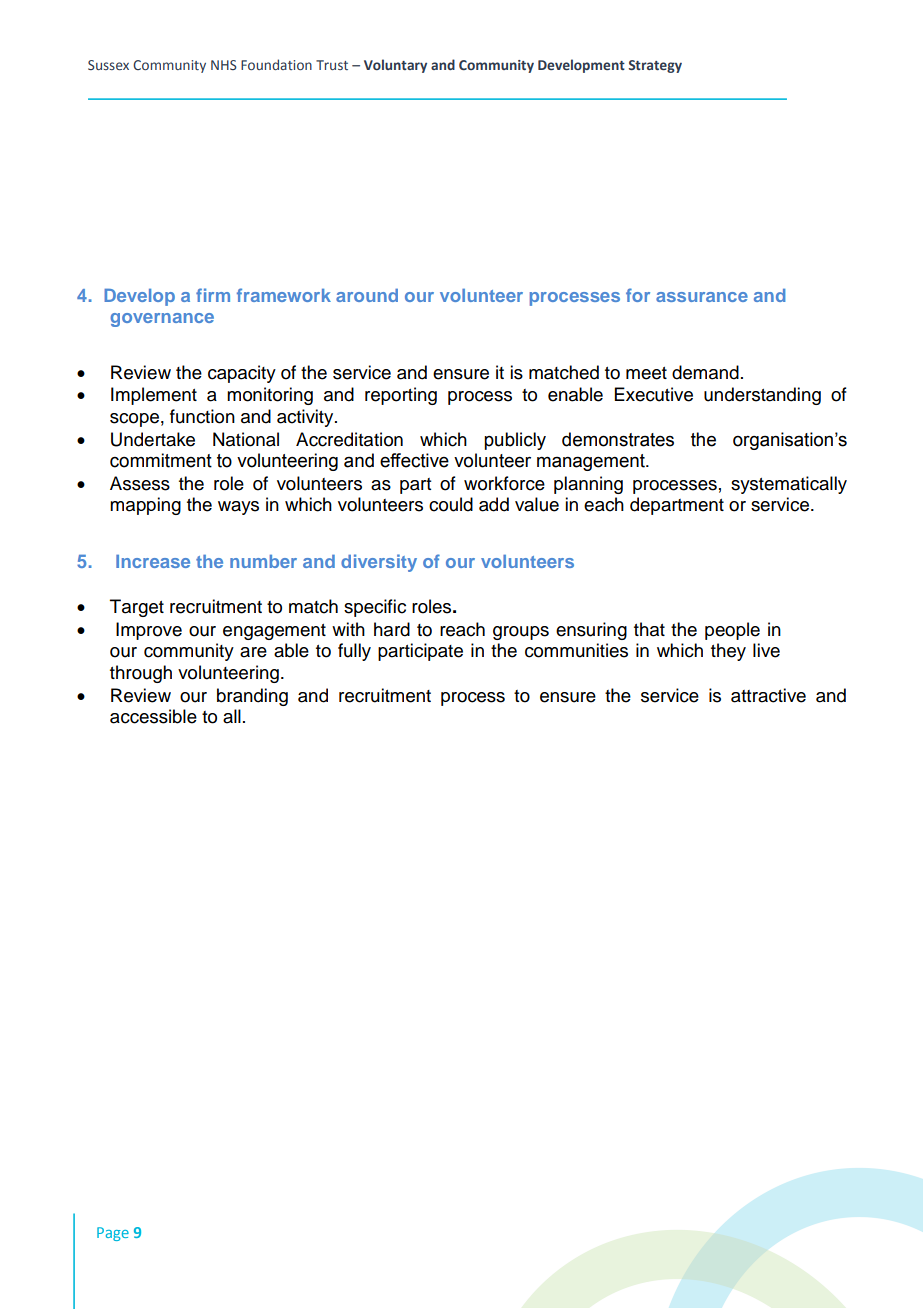  Describe the element at coordinates (224, 65) in the image. I see `NHS` at that location.
